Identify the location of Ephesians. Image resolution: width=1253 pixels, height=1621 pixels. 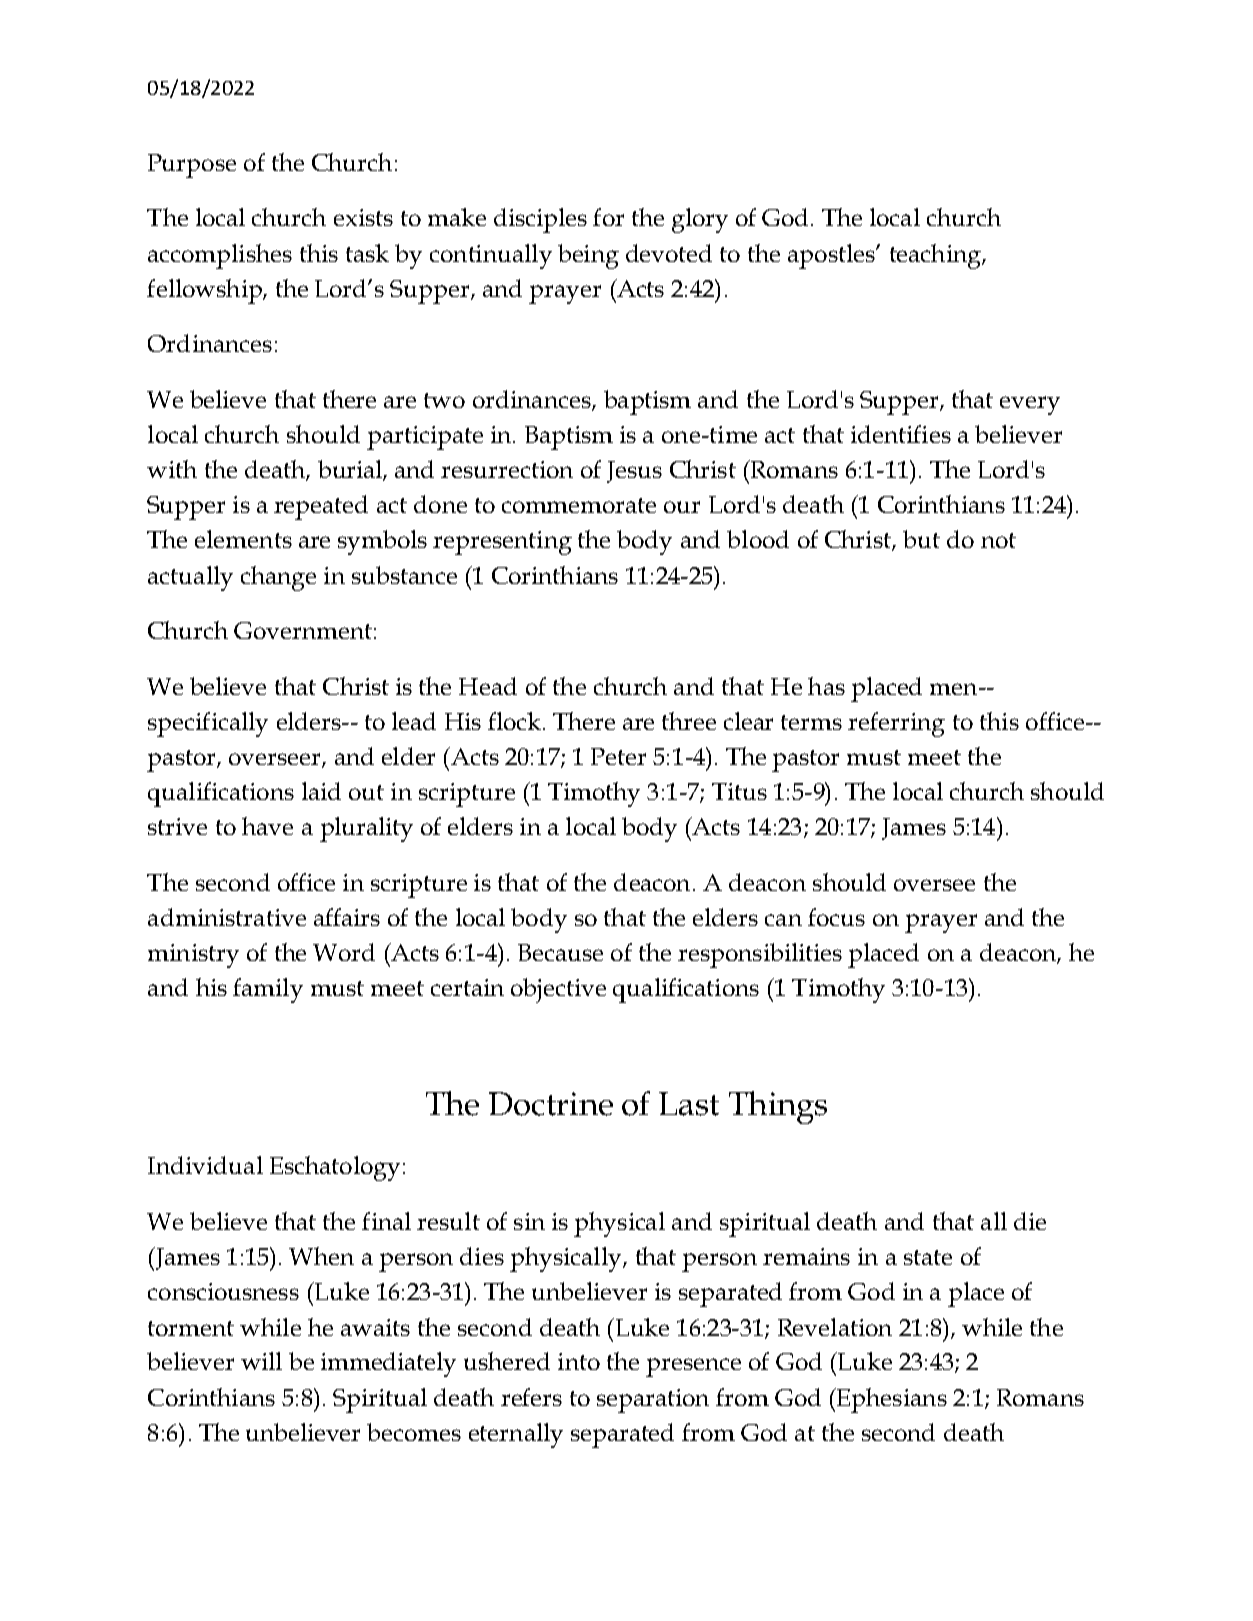
(890, 1400).
